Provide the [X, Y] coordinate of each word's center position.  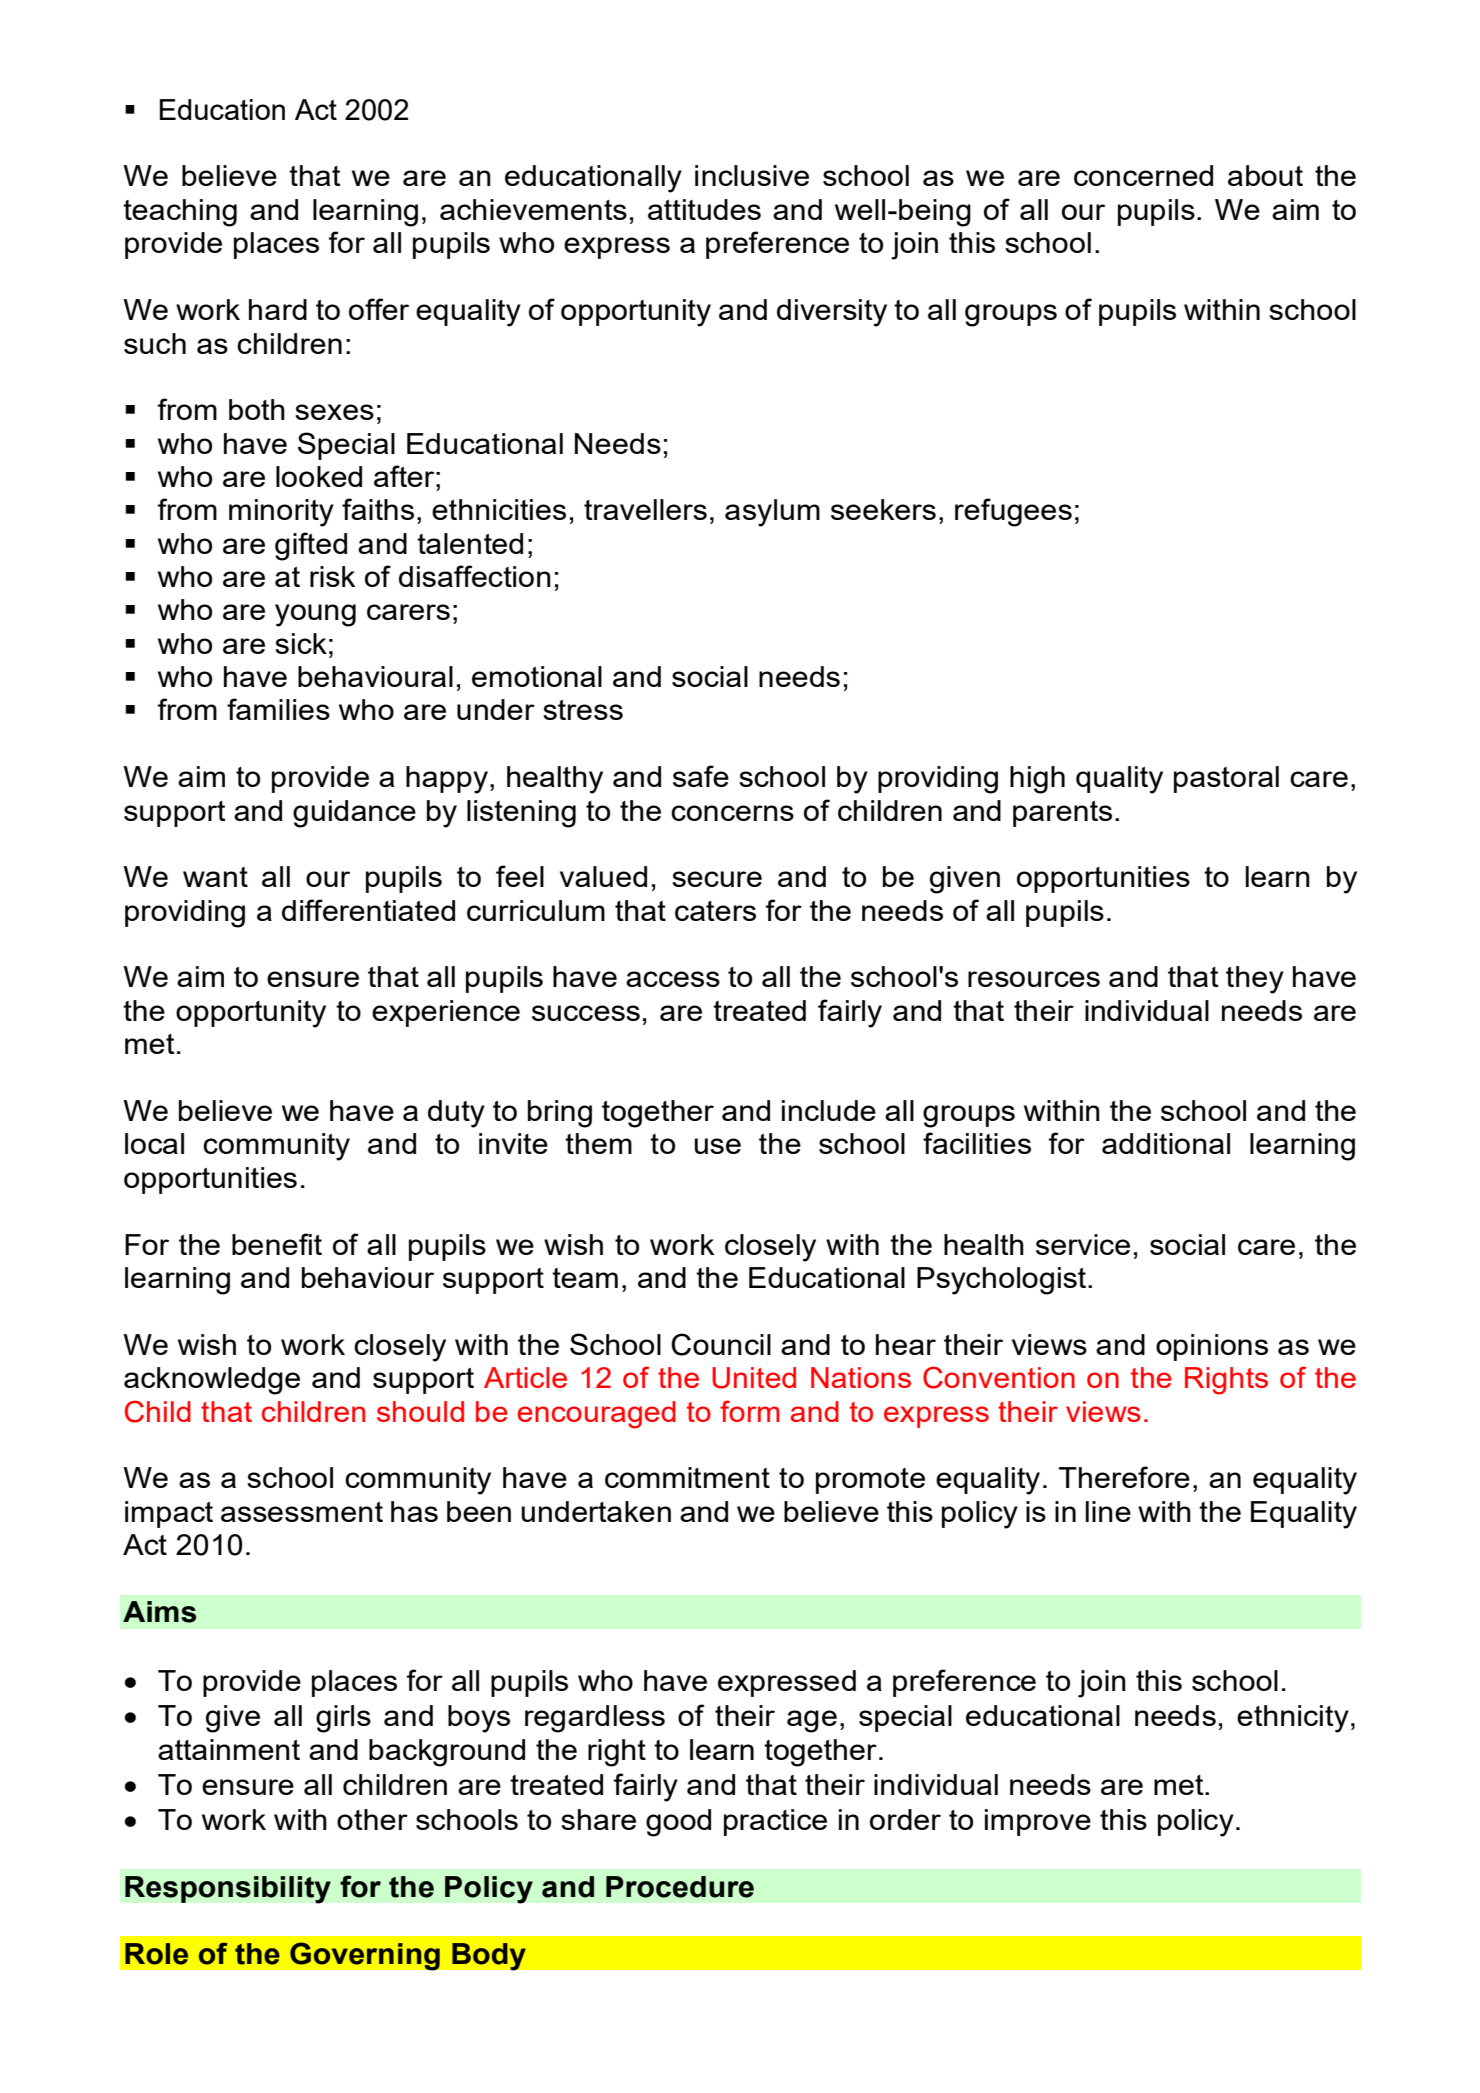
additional [1166, 1143]
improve [1038, 1822]
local [154, 1143]
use [718, 1146]
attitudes [704, 209]
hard [278, 309]
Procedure [680, 1887]
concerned [1143, 175]
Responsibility [228, 1890]
